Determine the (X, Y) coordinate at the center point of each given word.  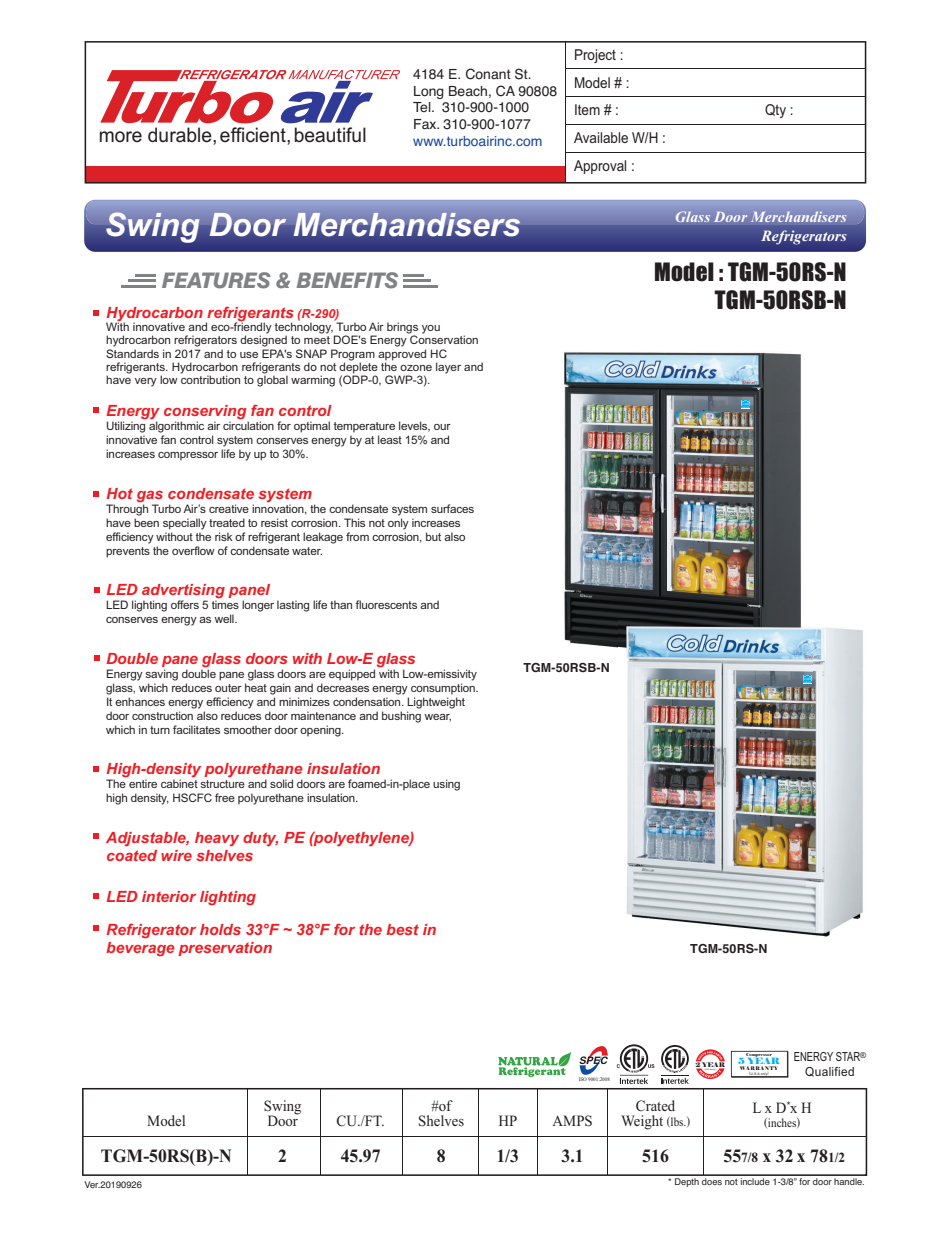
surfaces (452, 508)
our (442, 427)
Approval (600, 167)
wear (437, 718)
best (402, 929)
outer (228, 688)
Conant (488, 74)
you (431, 329)
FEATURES (216, 280)
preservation (225, 949)
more (121, 137)
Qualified (829, 1072)
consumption (444, 688)
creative (229, 508)
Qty (775, 111)
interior (169, 896)
